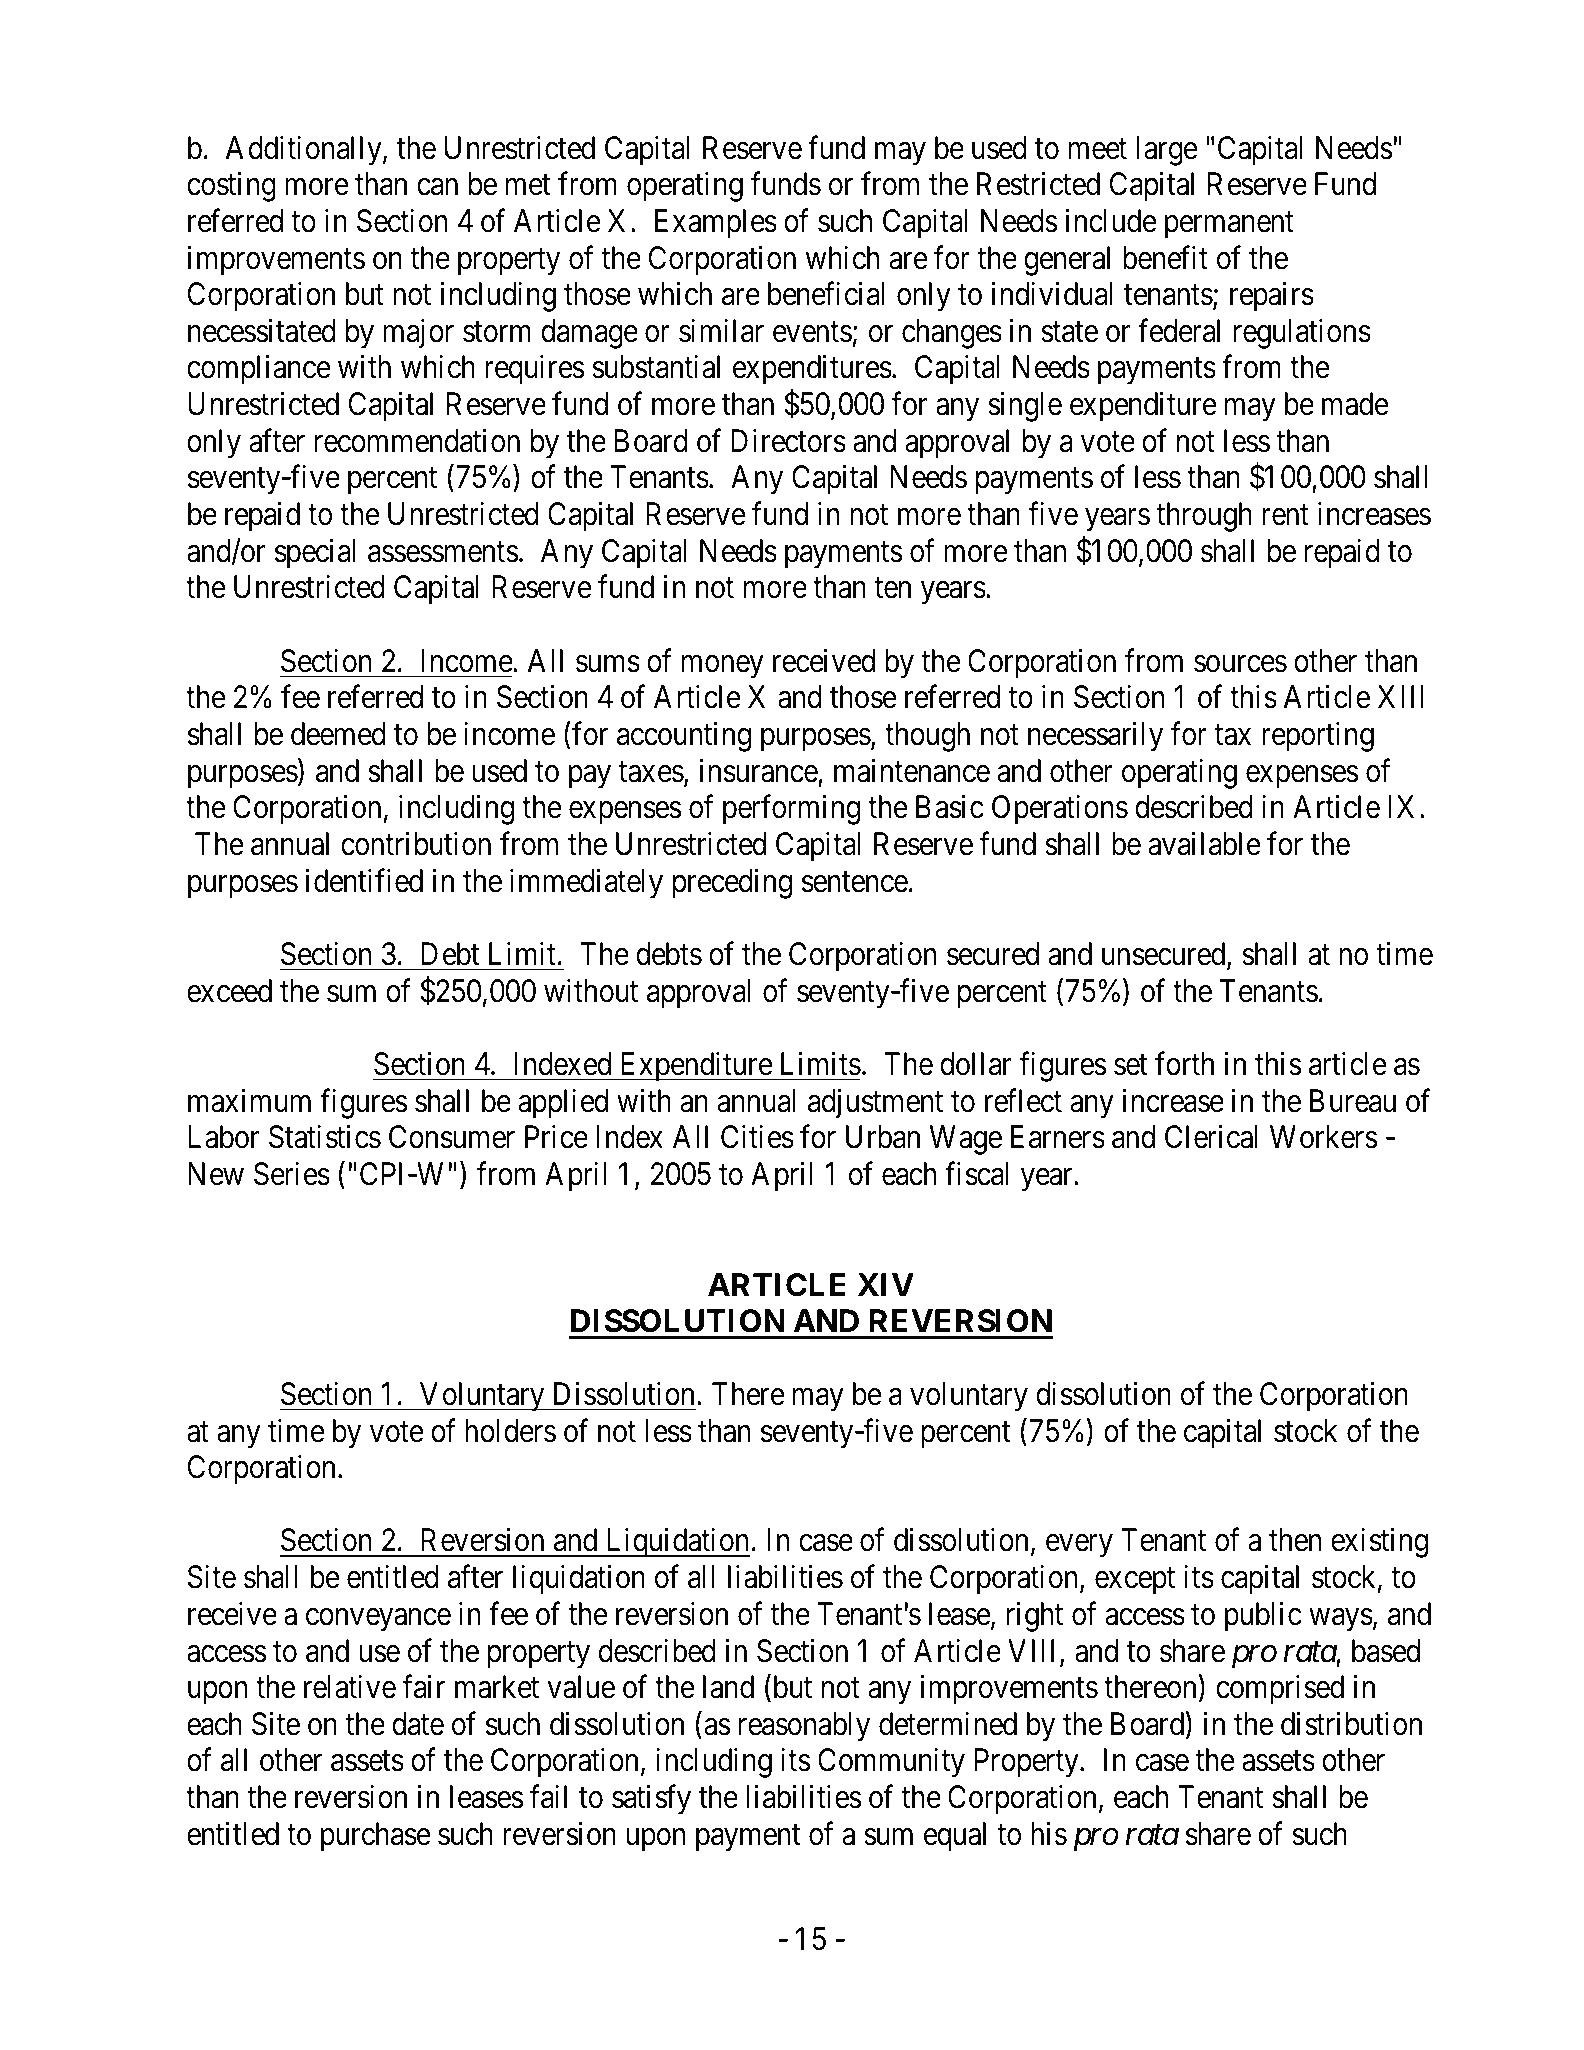  I want to click on reasonably, so click(804, 1727).
